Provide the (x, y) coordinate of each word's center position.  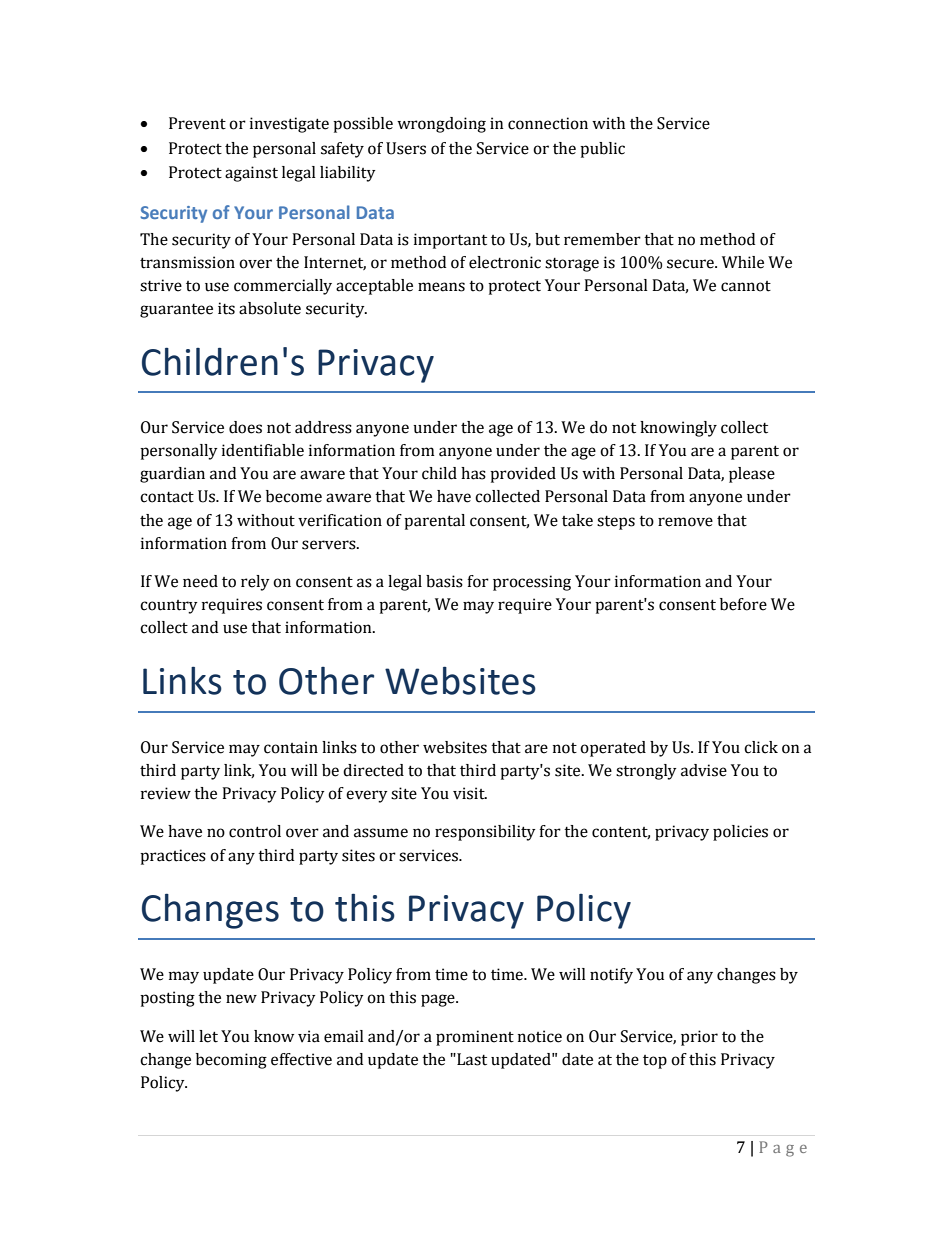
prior (699, 1038)
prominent (475, 1038)
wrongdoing (441, 125)
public (602, 150)
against (251, 174)
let (208, 1036)
